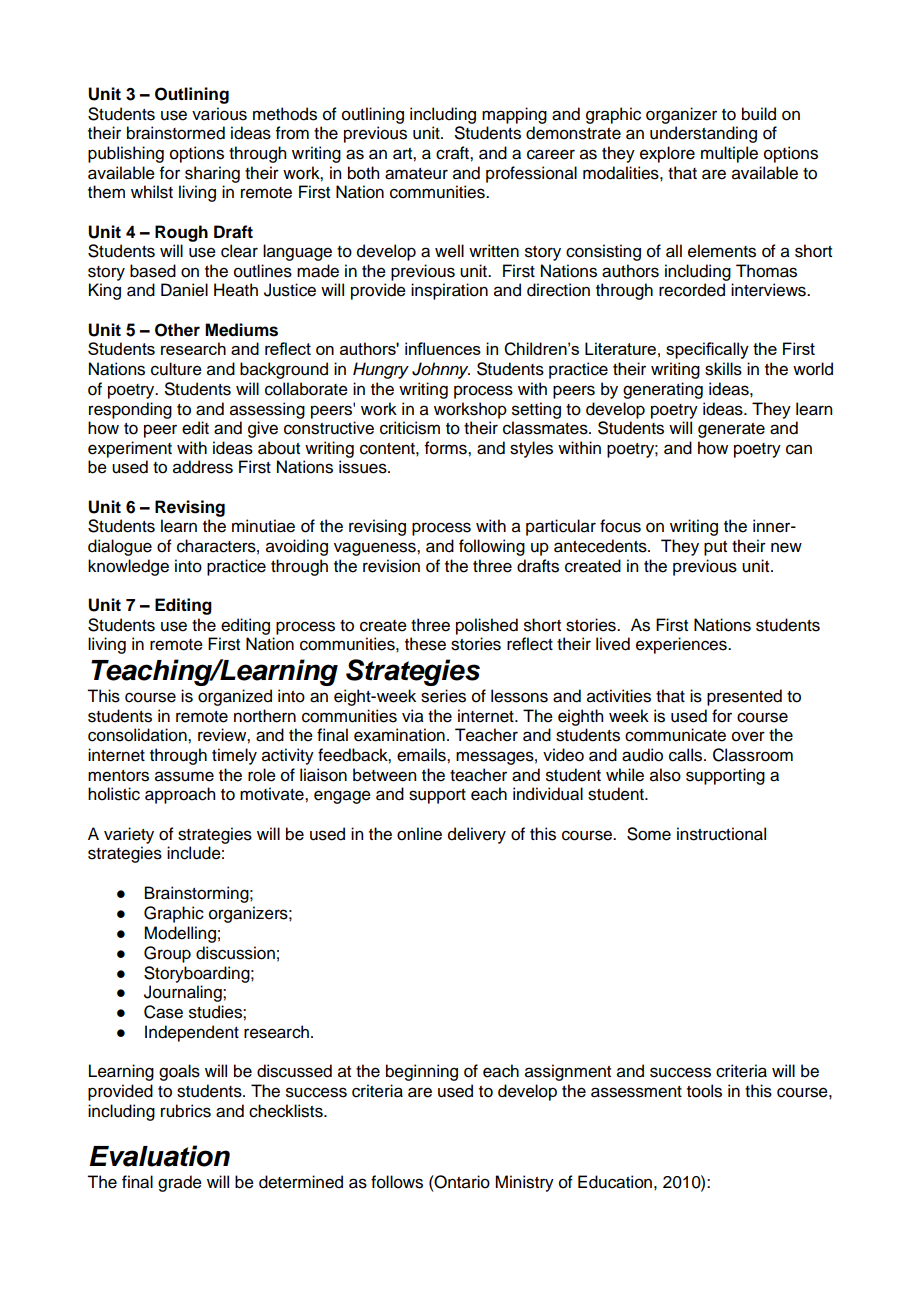  I want to click on delivery, so click(477, 835).
